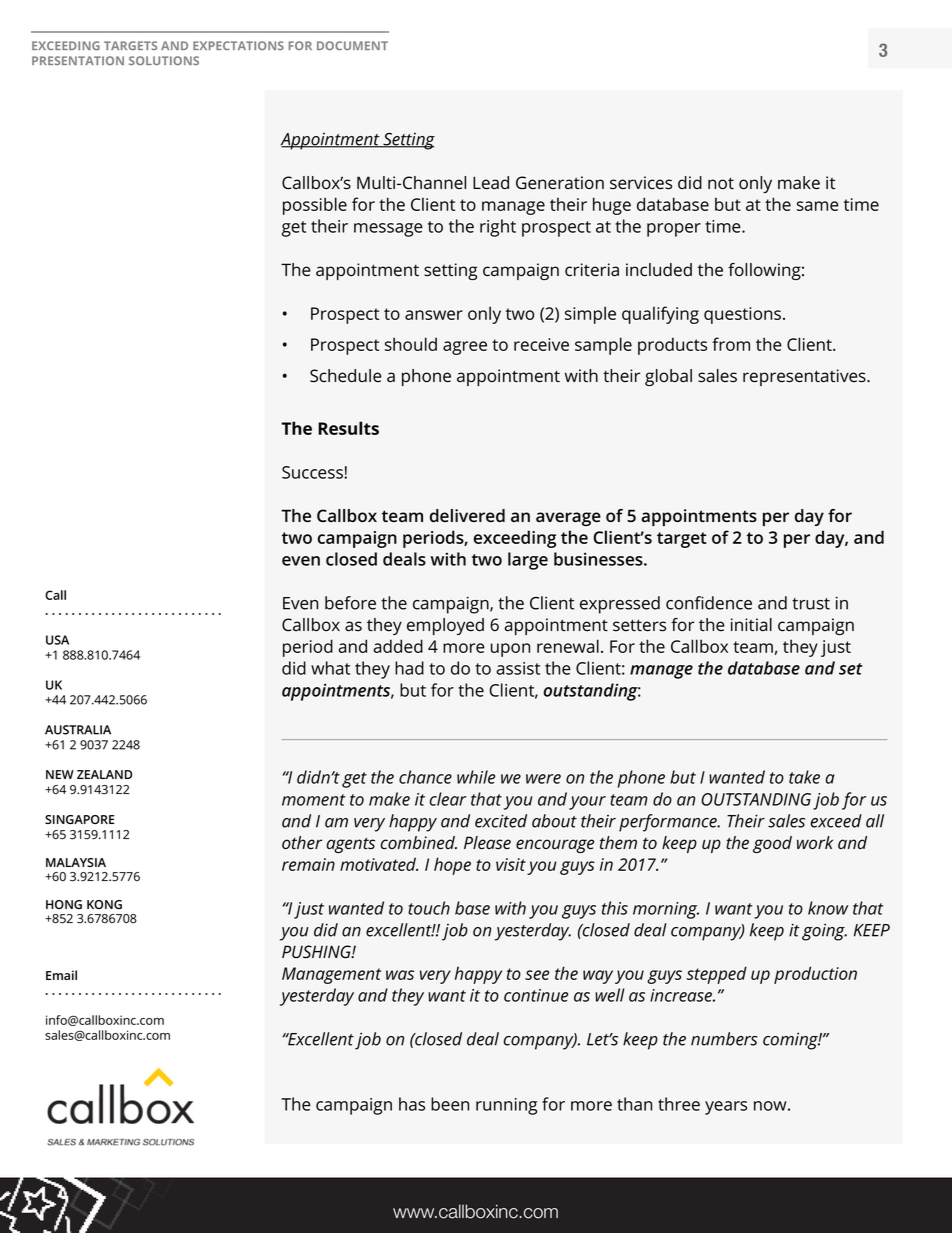 This screenshot has height=1233, width=952. Describe the element at coordinates (445, 626) in the screenshot. I see `employed` at that location.
